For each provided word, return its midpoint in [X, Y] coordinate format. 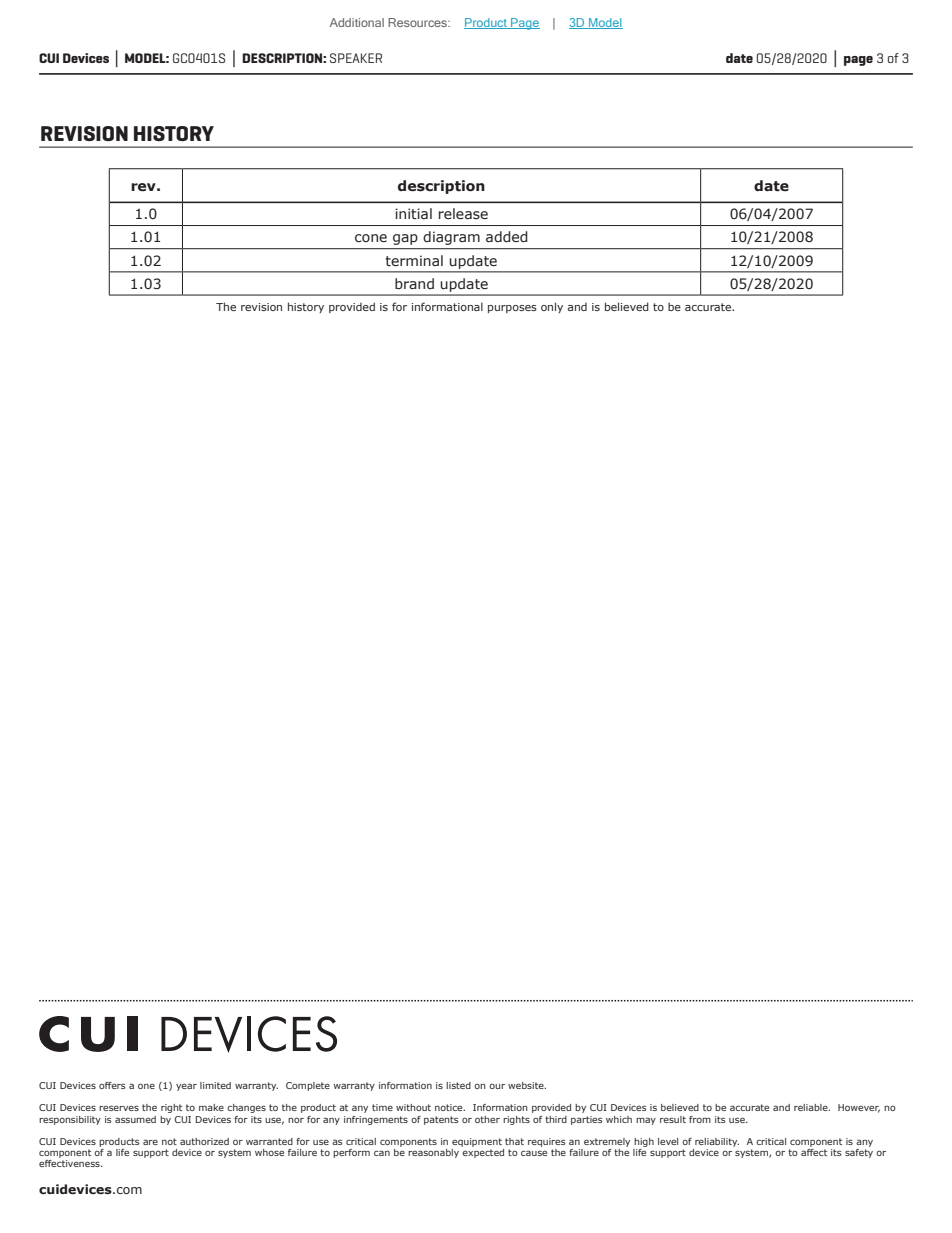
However [859, 1108]
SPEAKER [356, 58]
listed [458, 1085]
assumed [135, 1119]
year [186, 1087]
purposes [512, 309]
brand [414, 283]
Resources [418, 22]
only [552, 307]
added [507, 236]
